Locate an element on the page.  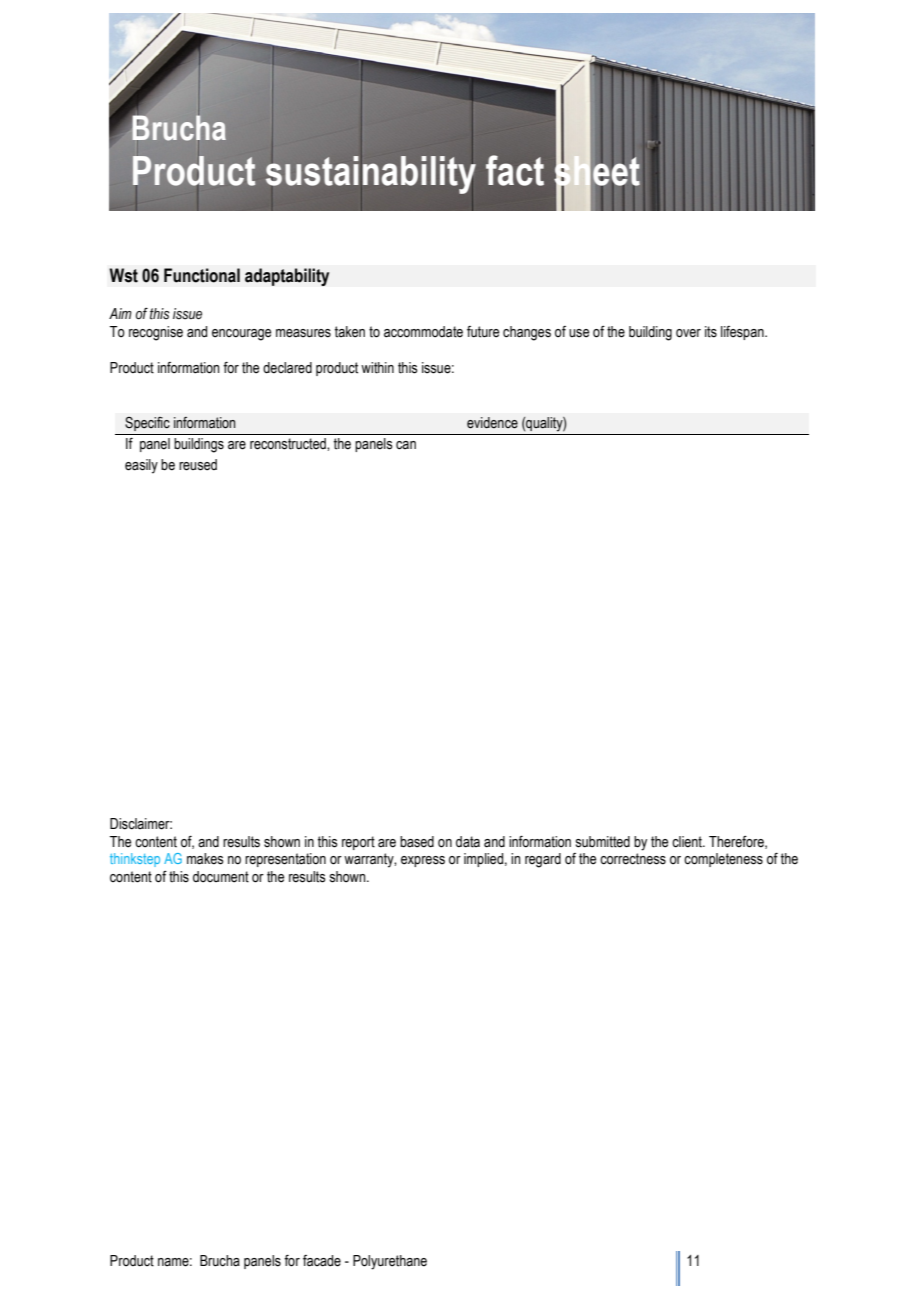
sustainability is located at coordinates (371, 174).
